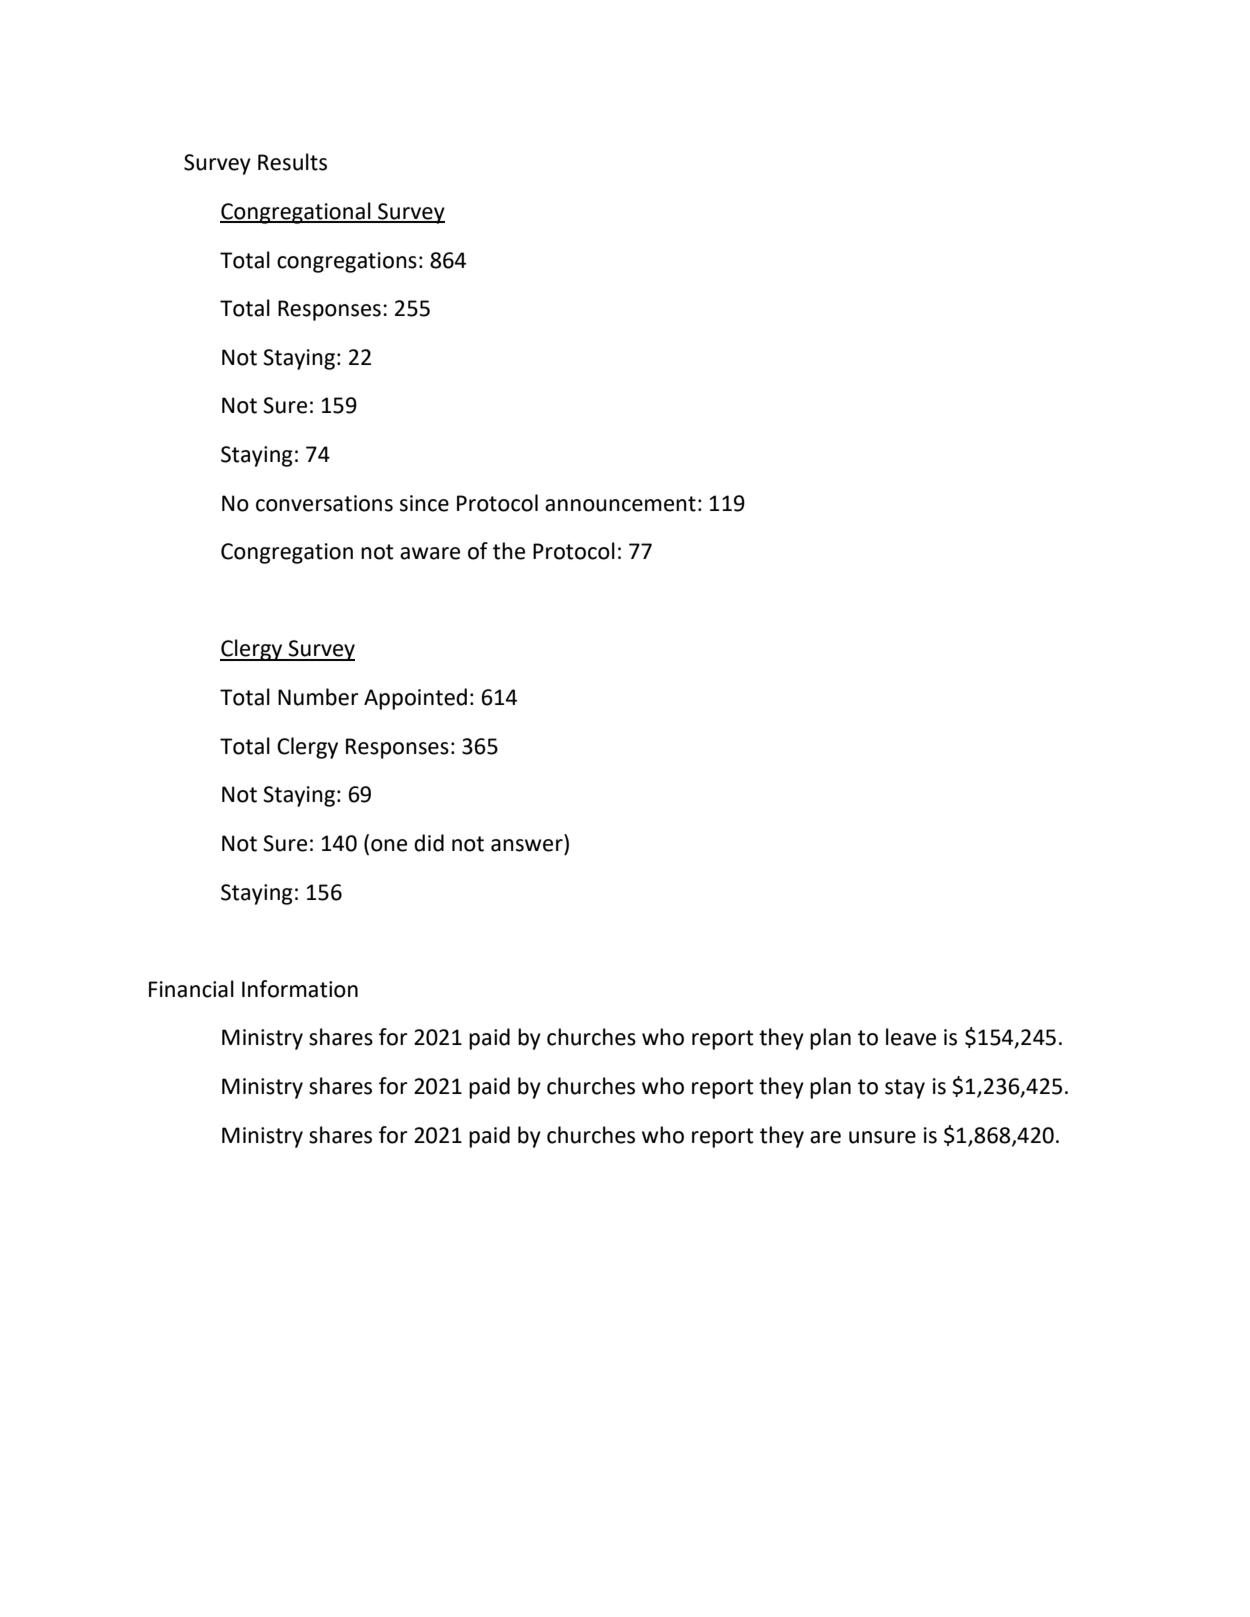  What do you see at coordinates (620, 504) in the page?
I see `announcement` at bounding box center [620, 504].
